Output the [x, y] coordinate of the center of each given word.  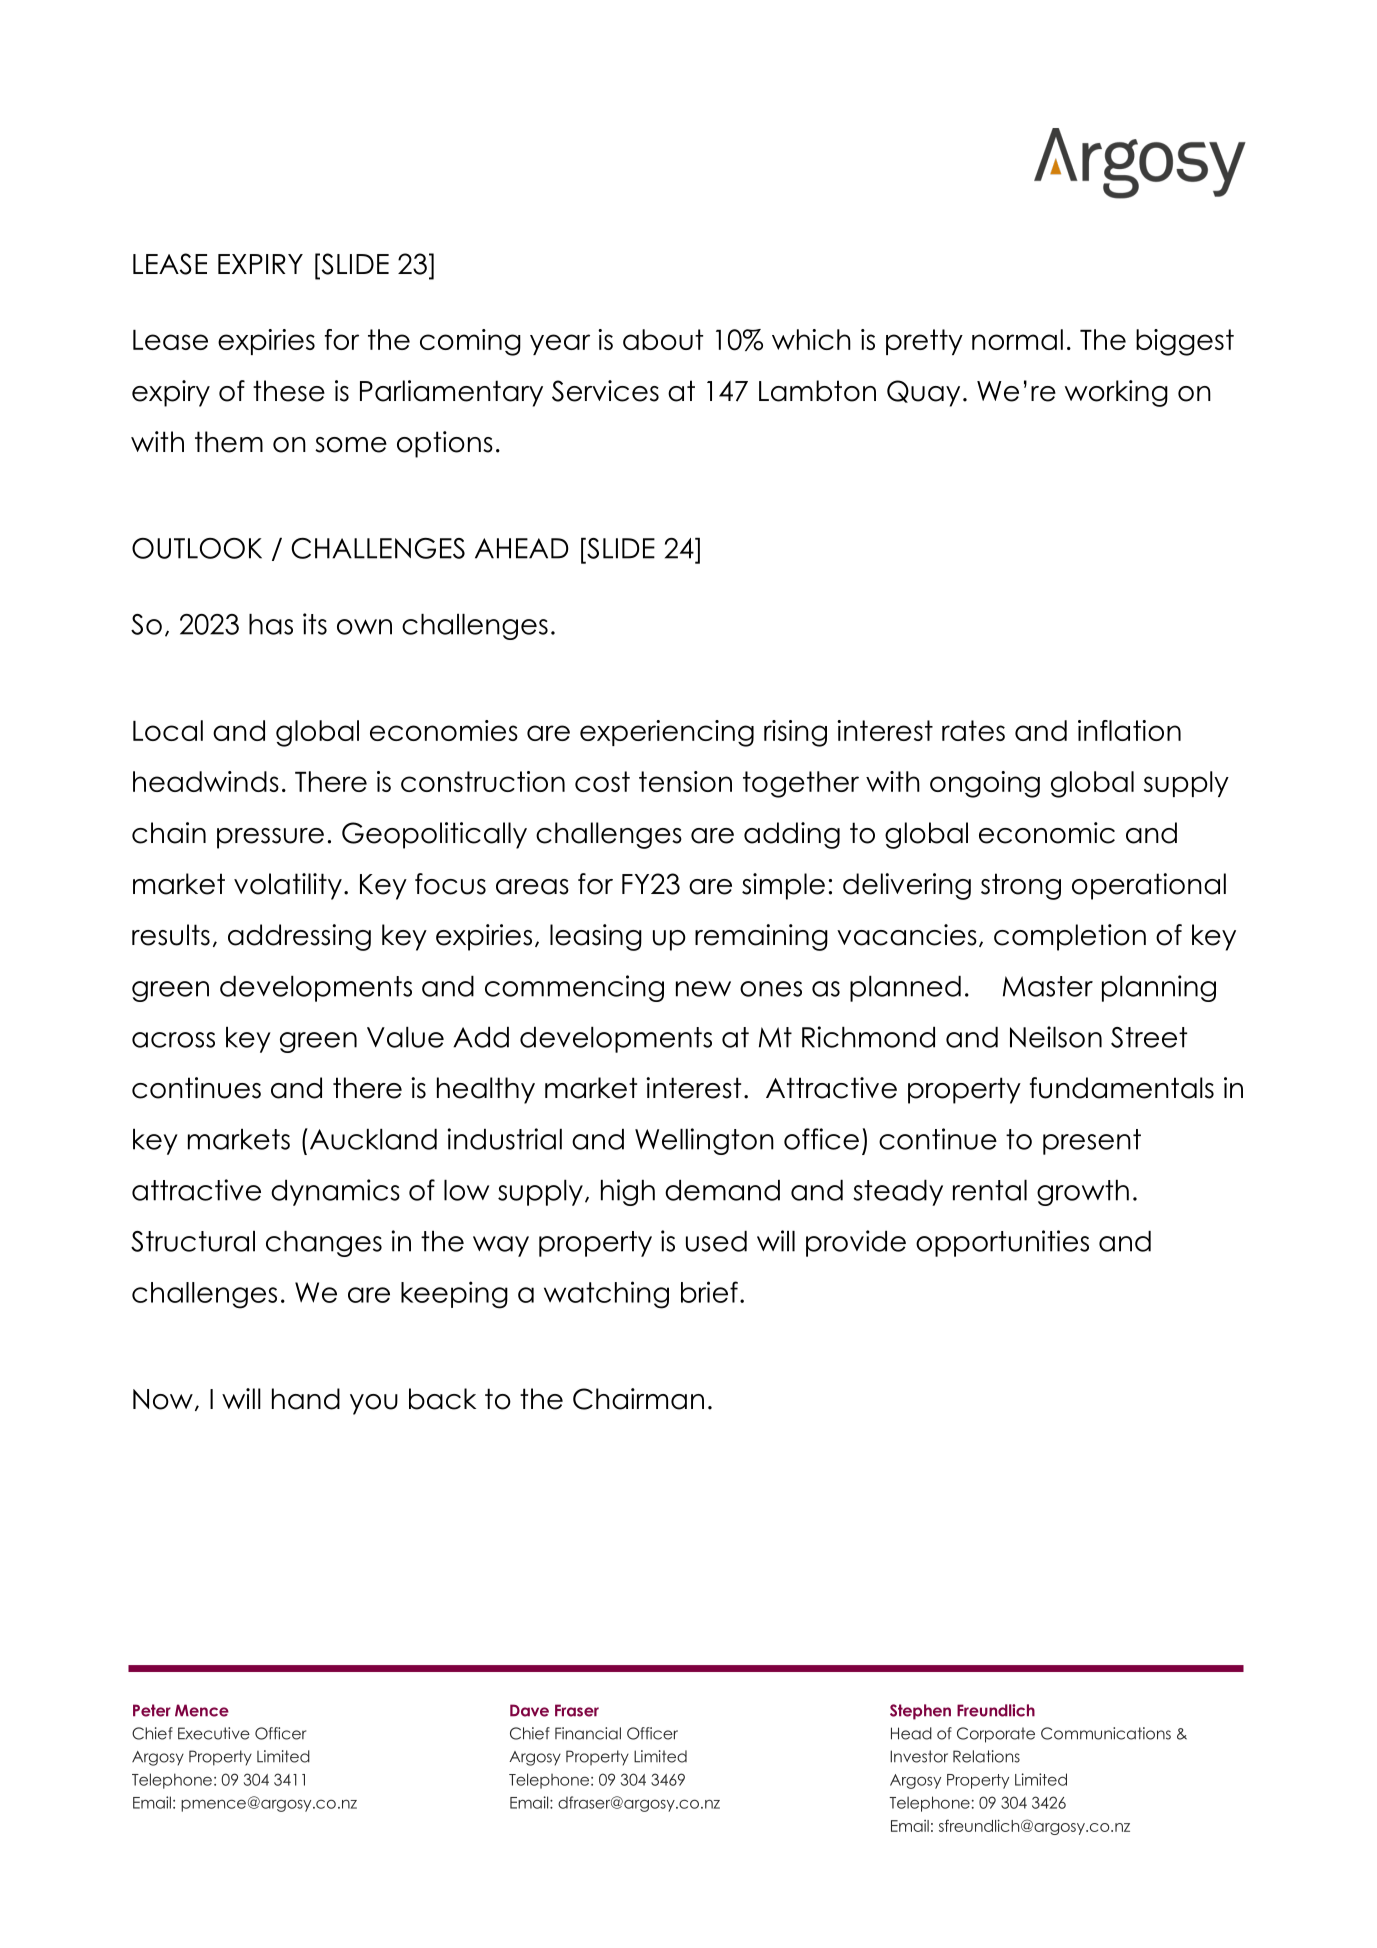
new [703, 989]
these [289, 391]
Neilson [1056, 1037]
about [663, 339]
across [173, 1040]
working [1116, 393]
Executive [214, 1733]
